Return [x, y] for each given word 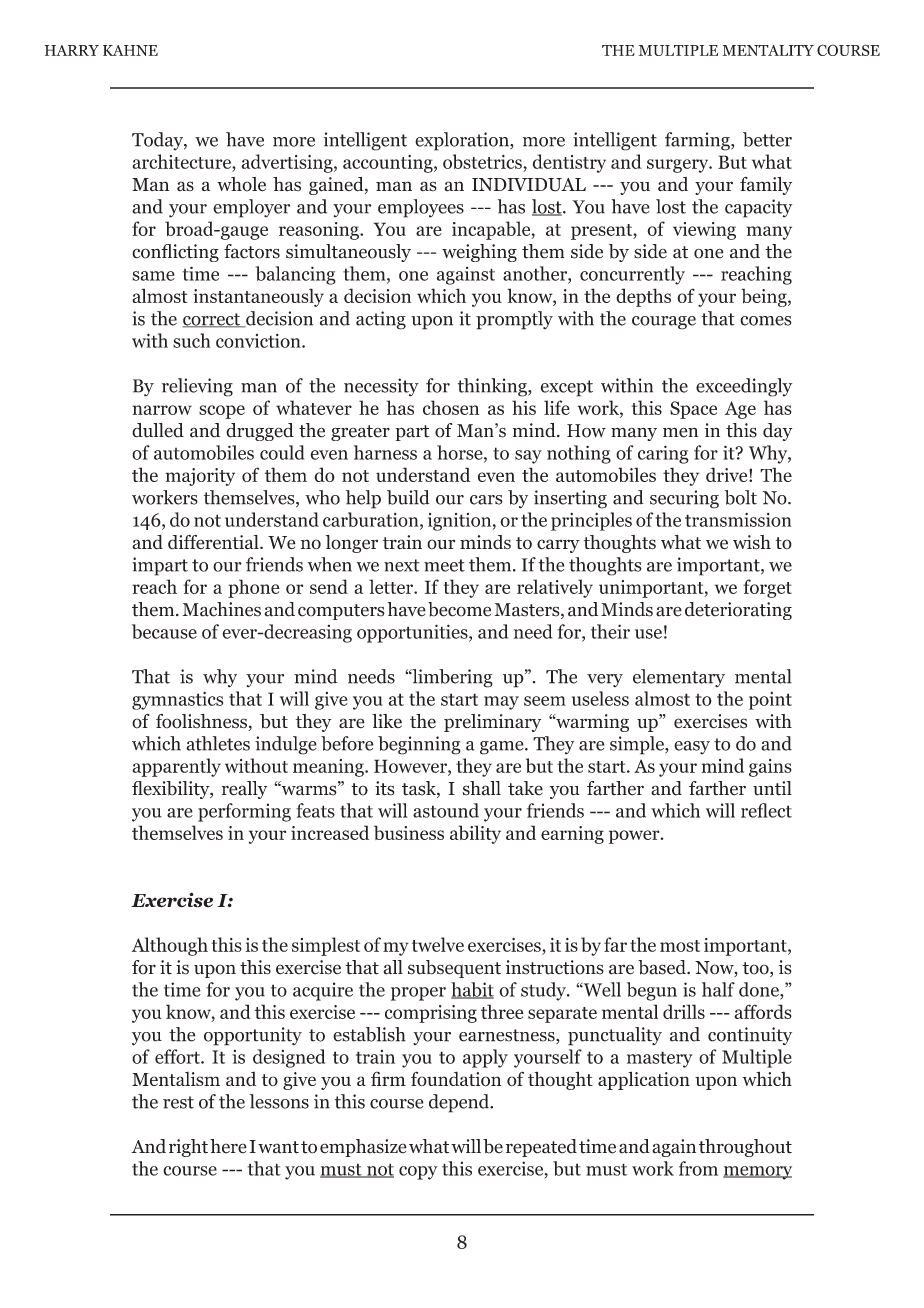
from [698, 1168]
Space [693, 410]
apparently [176, 767]
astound [446, 810]
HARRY [72, 50]
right [188, 1148]
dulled [158, 430]
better [767, 139]
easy [692, 747]
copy [418, 1173]
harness [385, 452]
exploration [463, 141]
